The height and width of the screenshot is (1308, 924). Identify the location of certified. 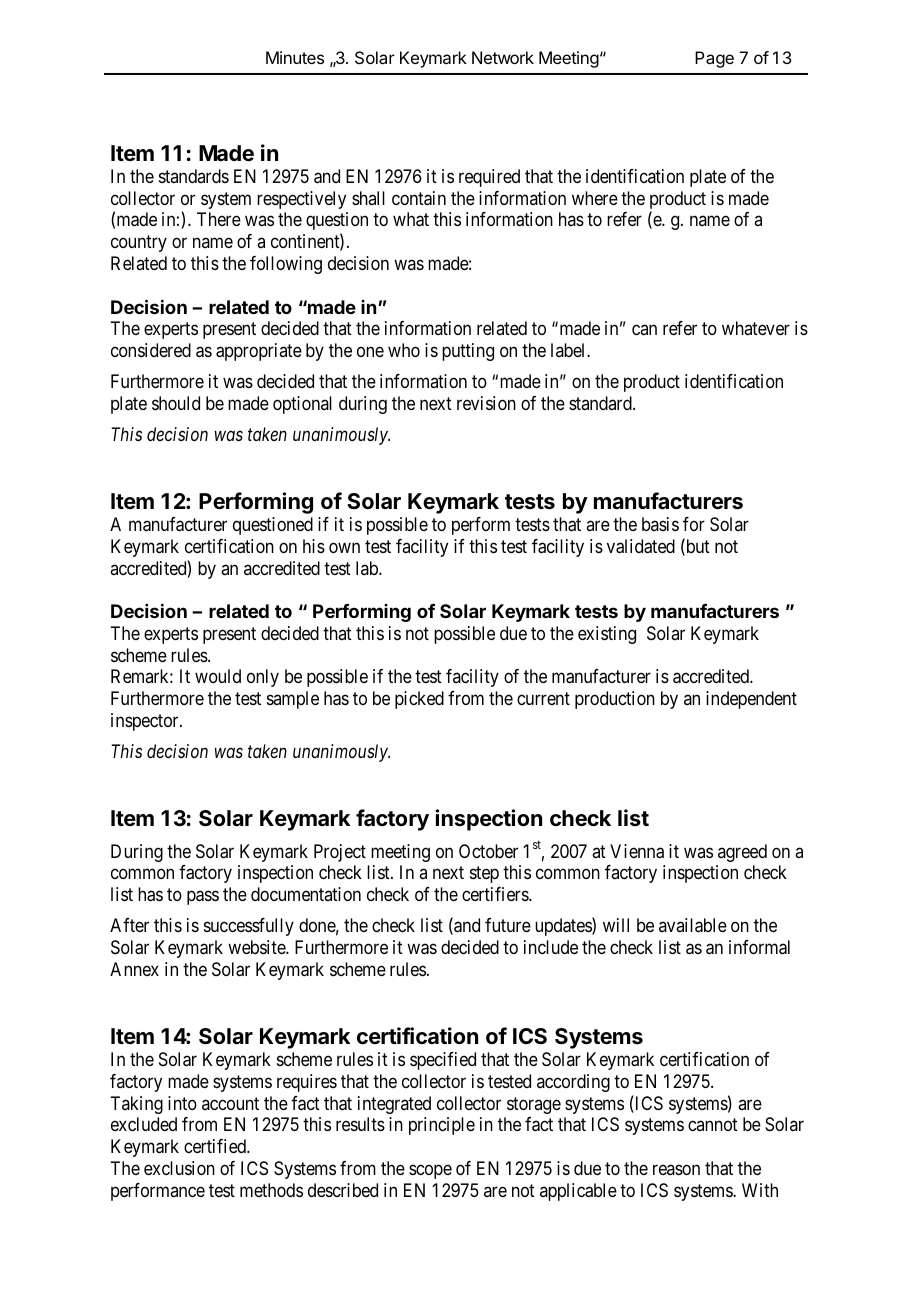
(216, 1146).
